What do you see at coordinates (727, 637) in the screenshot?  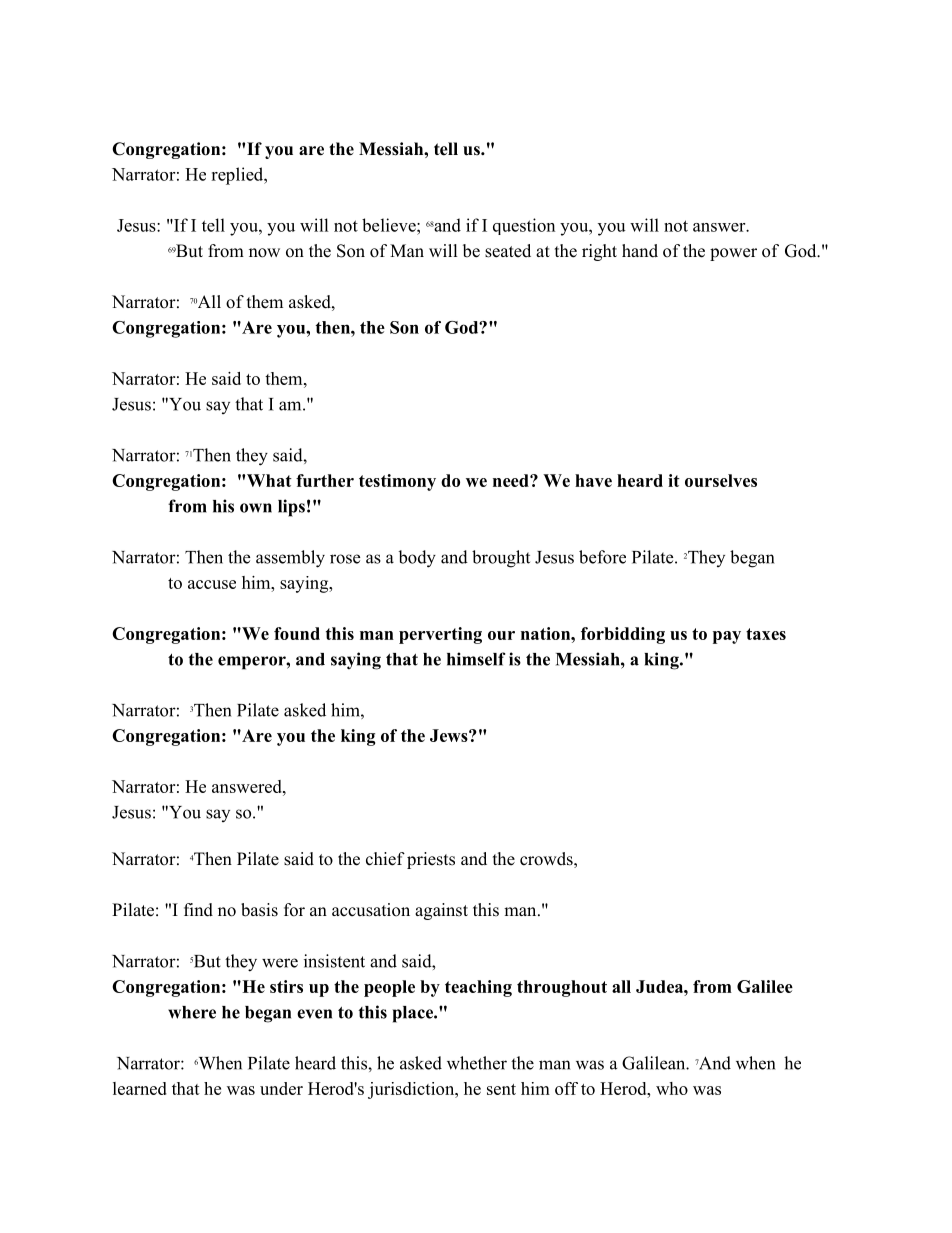 I see `pay` at bounding box center [727, 637].
